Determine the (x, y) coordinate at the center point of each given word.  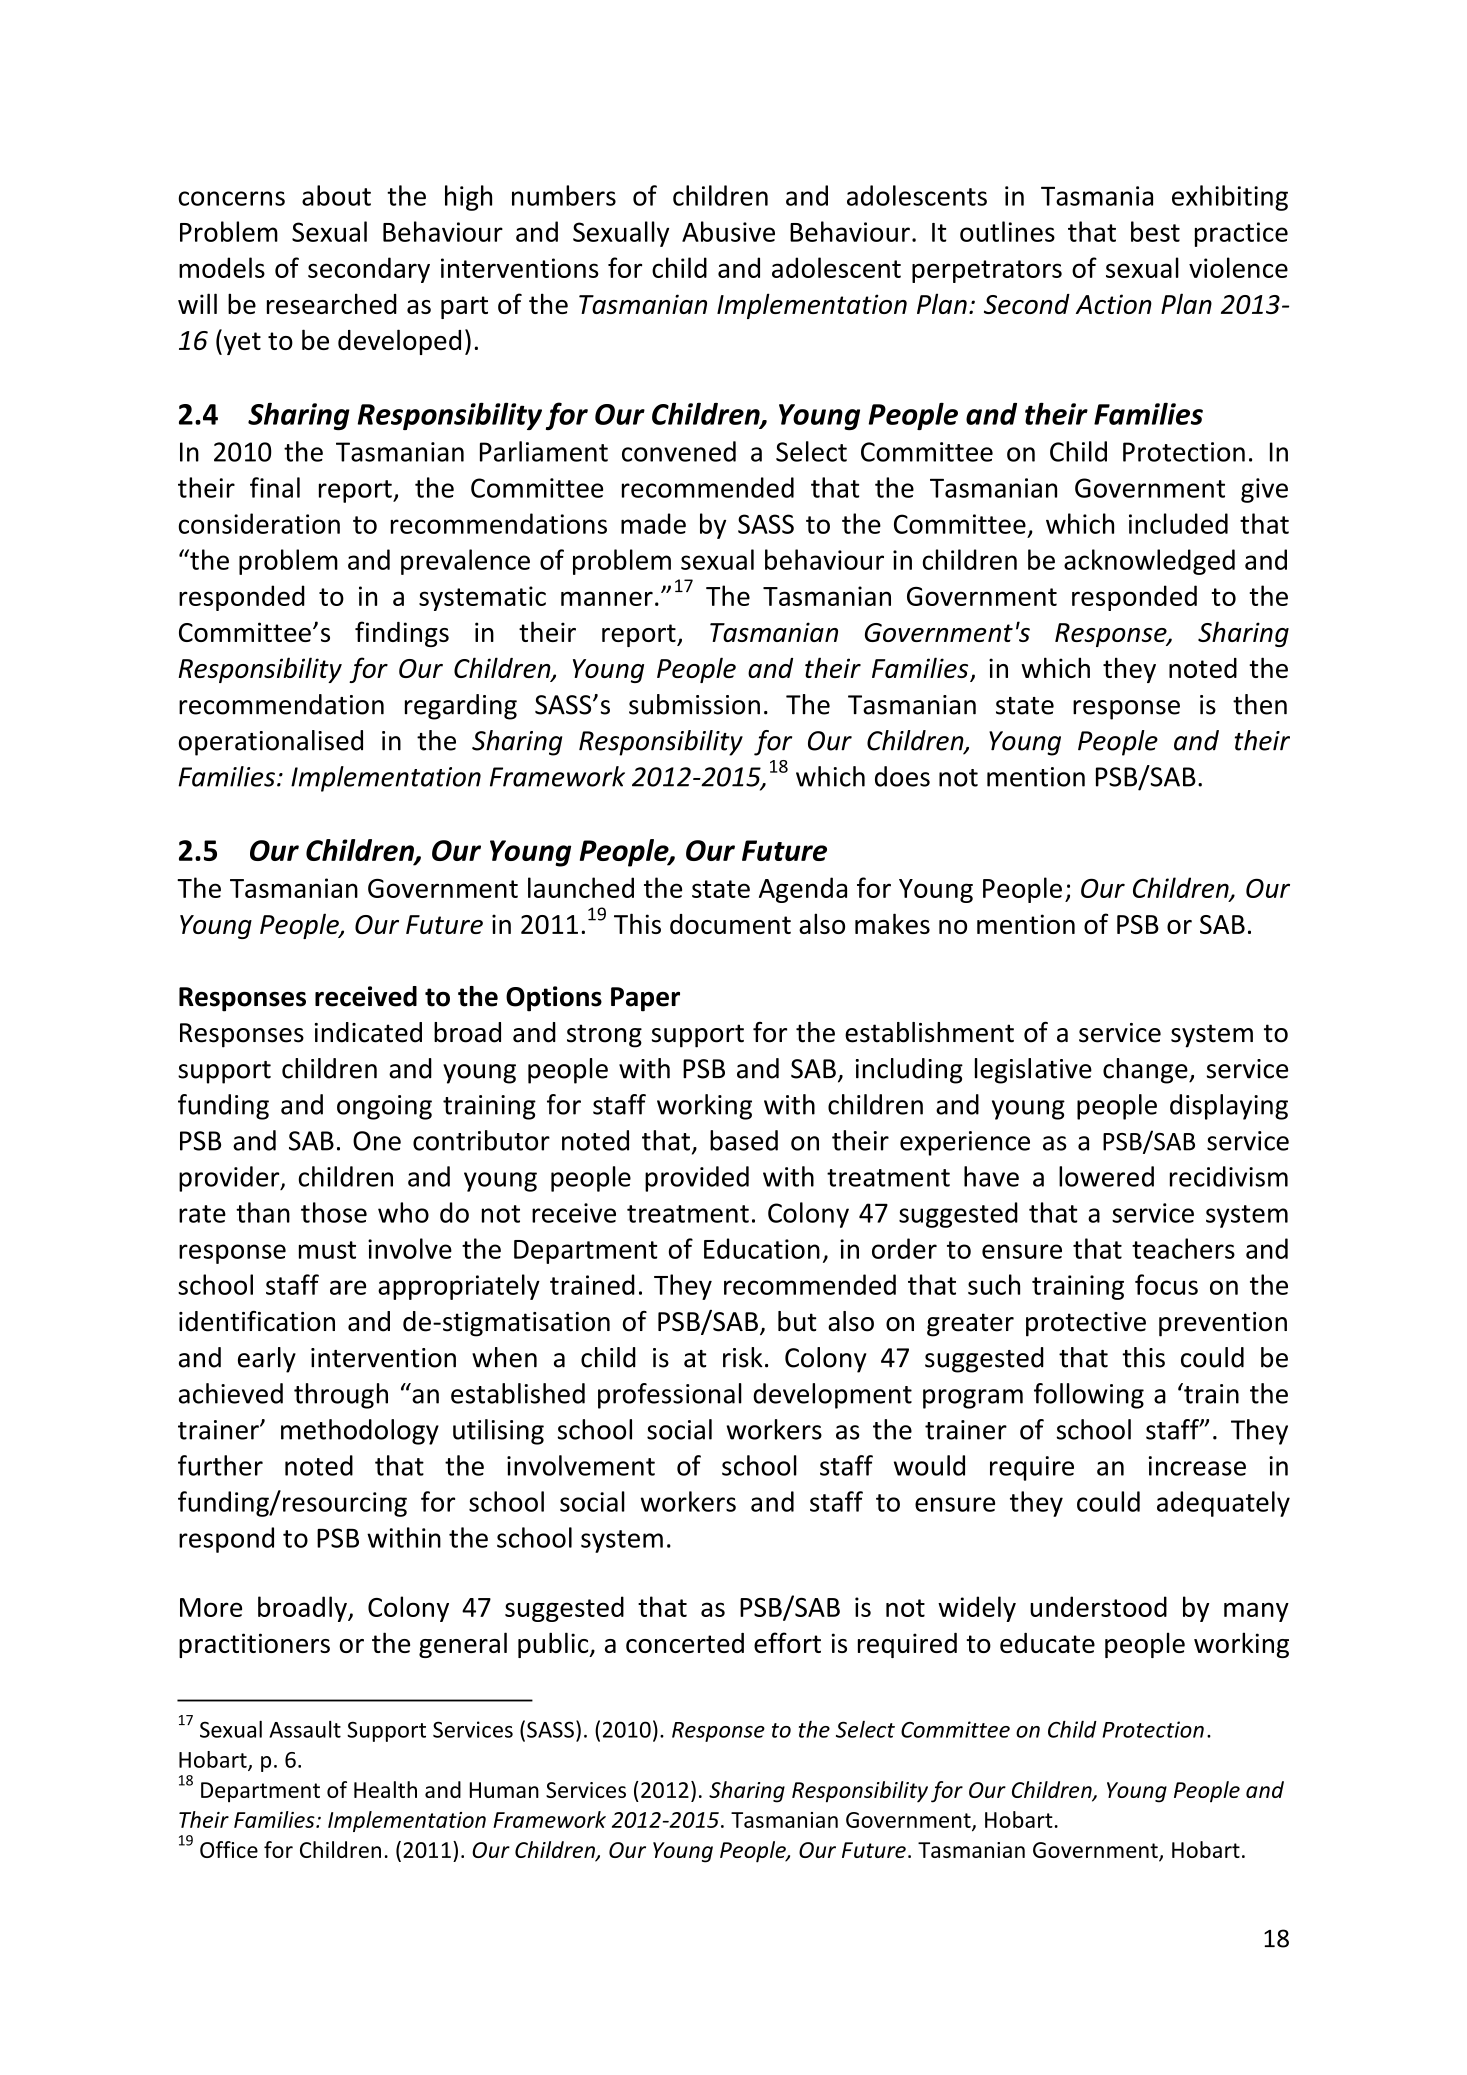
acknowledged (1149, 562)
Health (385, 1789)
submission (694, 704)
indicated (368, 1032)
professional (670, 1396)
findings (402, 634)
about (336, 195)
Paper (645, 999)
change (1146, 1071)
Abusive (728, 231)
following (1089, 1396)
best (1155, 231)
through (341, 1396)
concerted (685, 1643)
